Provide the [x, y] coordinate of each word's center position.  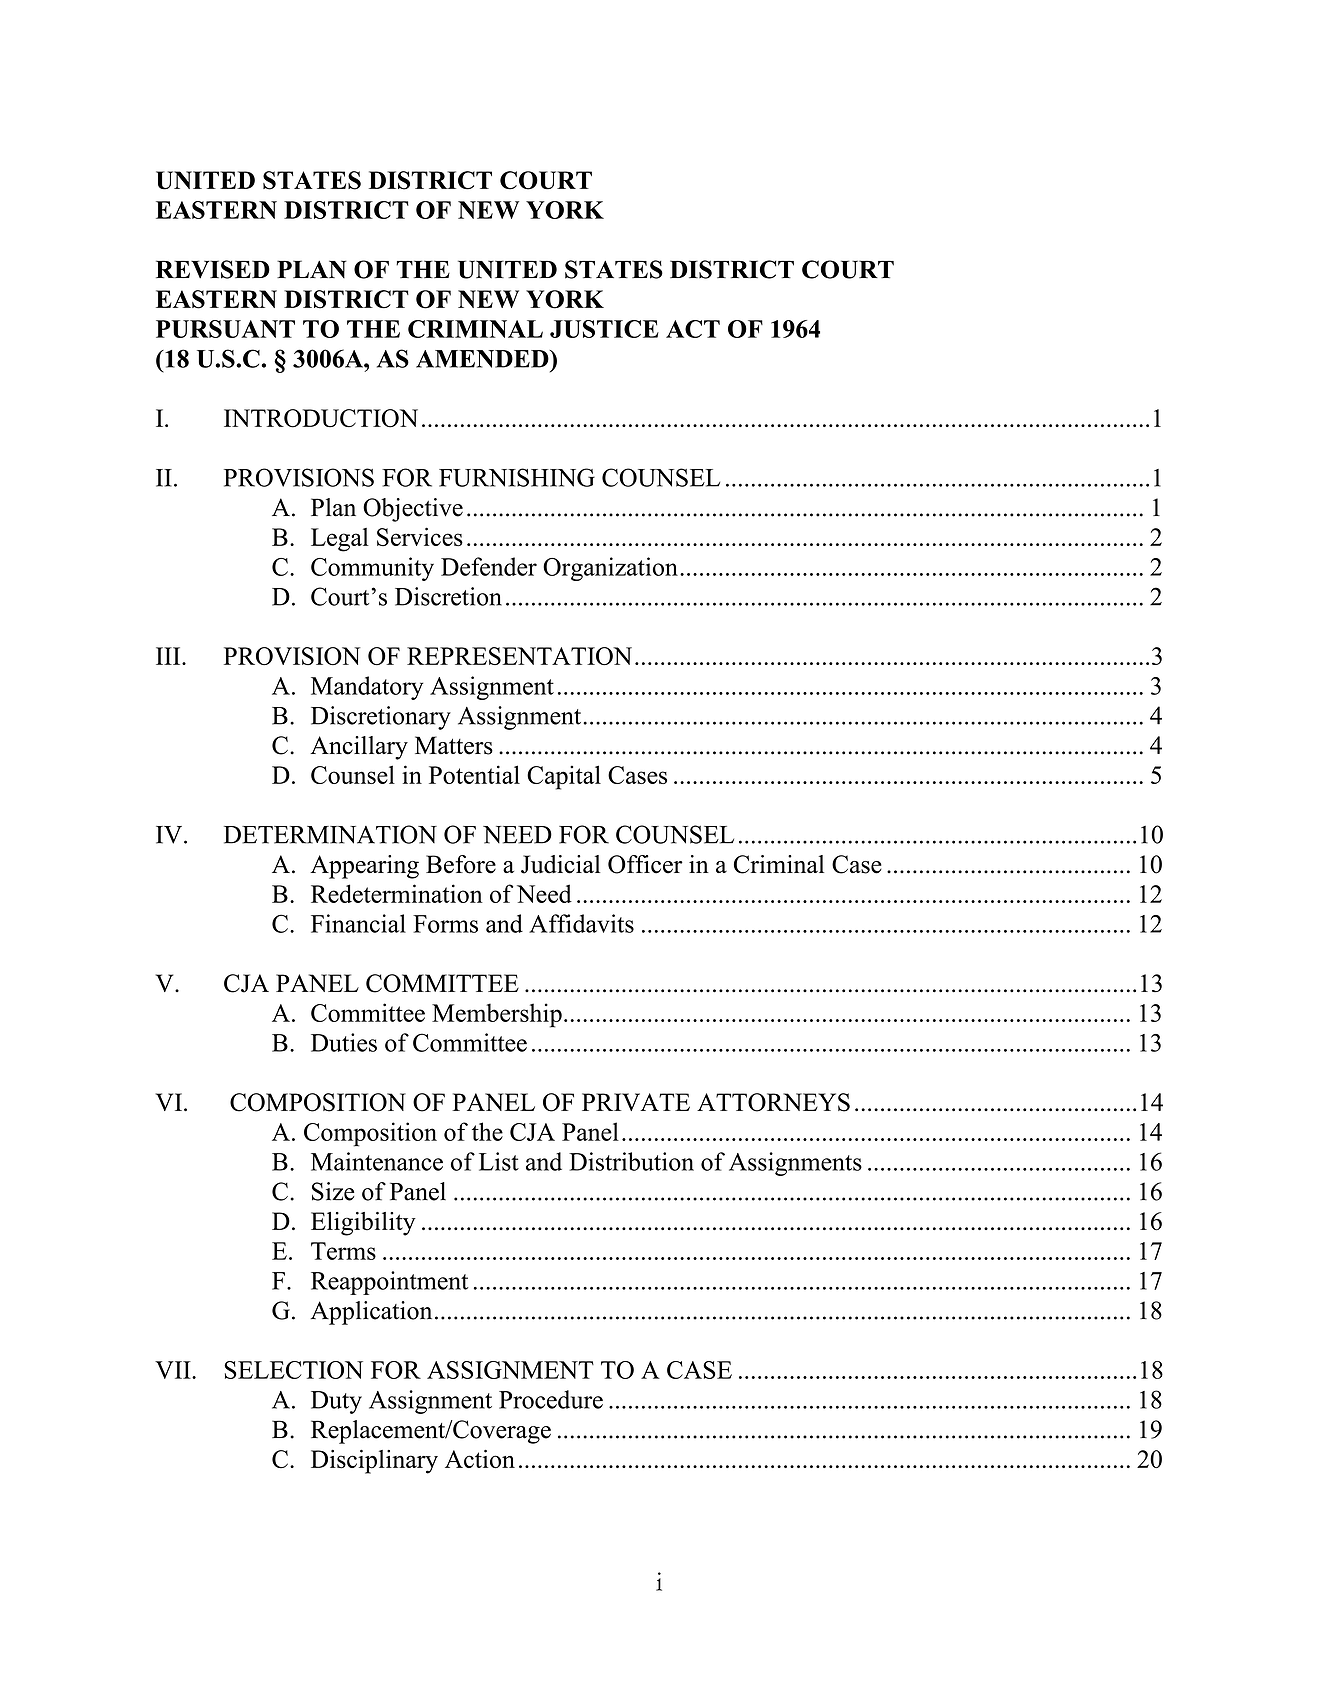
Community [372, 569]
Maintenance [377, 1161]
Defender [489, 566]
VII [174, 1370]
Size [333, 1191]
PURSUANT [225, 329]
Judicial [560, 864]
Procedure [551, 1399]
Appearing [364, 867]
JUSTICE [604, 329]
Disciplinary [374, 1462]
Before [461, 864]
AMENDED [483, 359]
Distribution [631, 1161]
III [169, 656]
